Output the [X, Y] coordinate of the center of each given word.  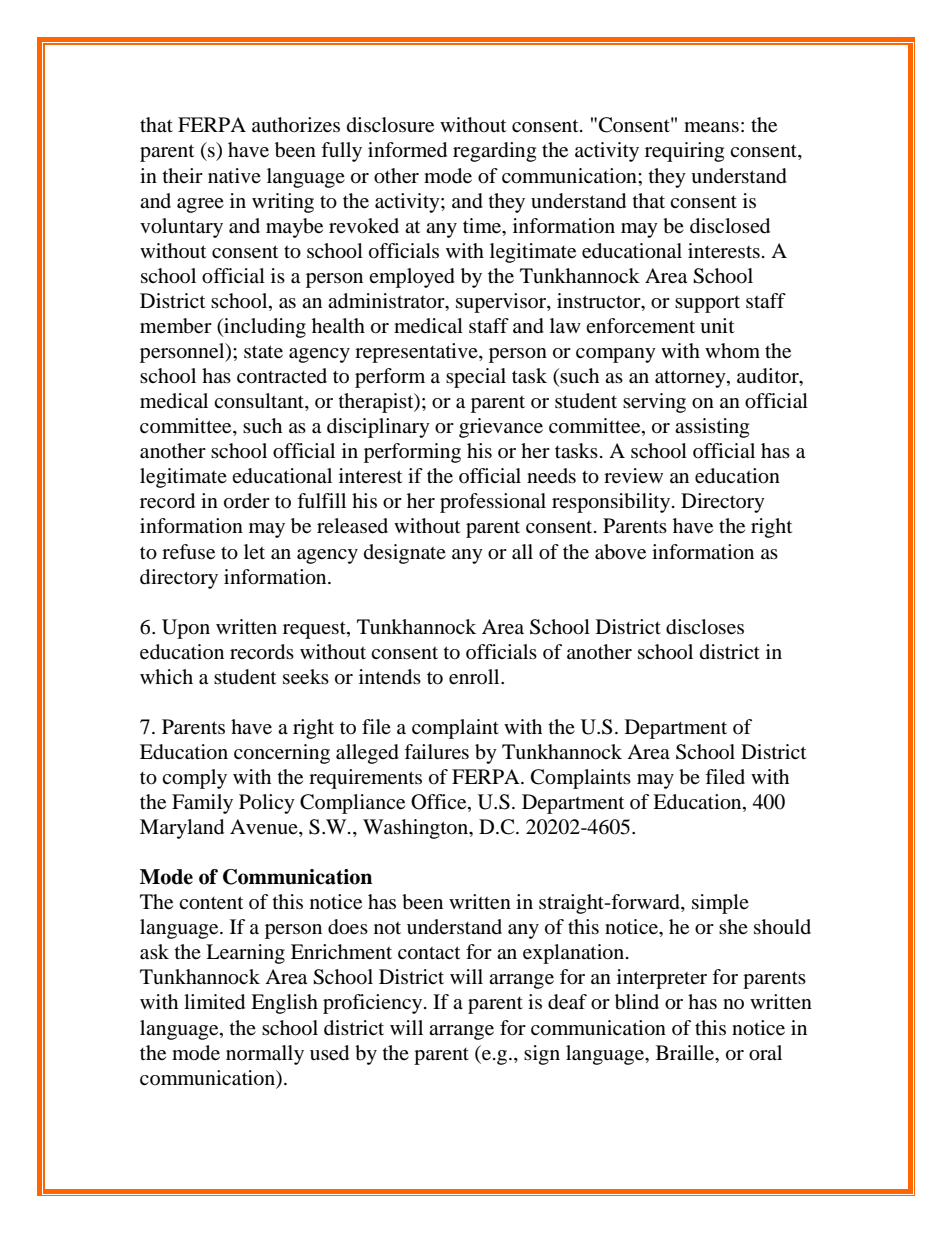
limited [214, 1002]
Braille [686, 1053]
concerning [282, 754]
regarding [494, 152]
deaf [567, 1002]
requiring [684, 152]
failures [436, 752]
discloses [705, 627]
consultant [260, 402]
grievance [501, 428]
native [234, 176]
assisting [712, 428]
